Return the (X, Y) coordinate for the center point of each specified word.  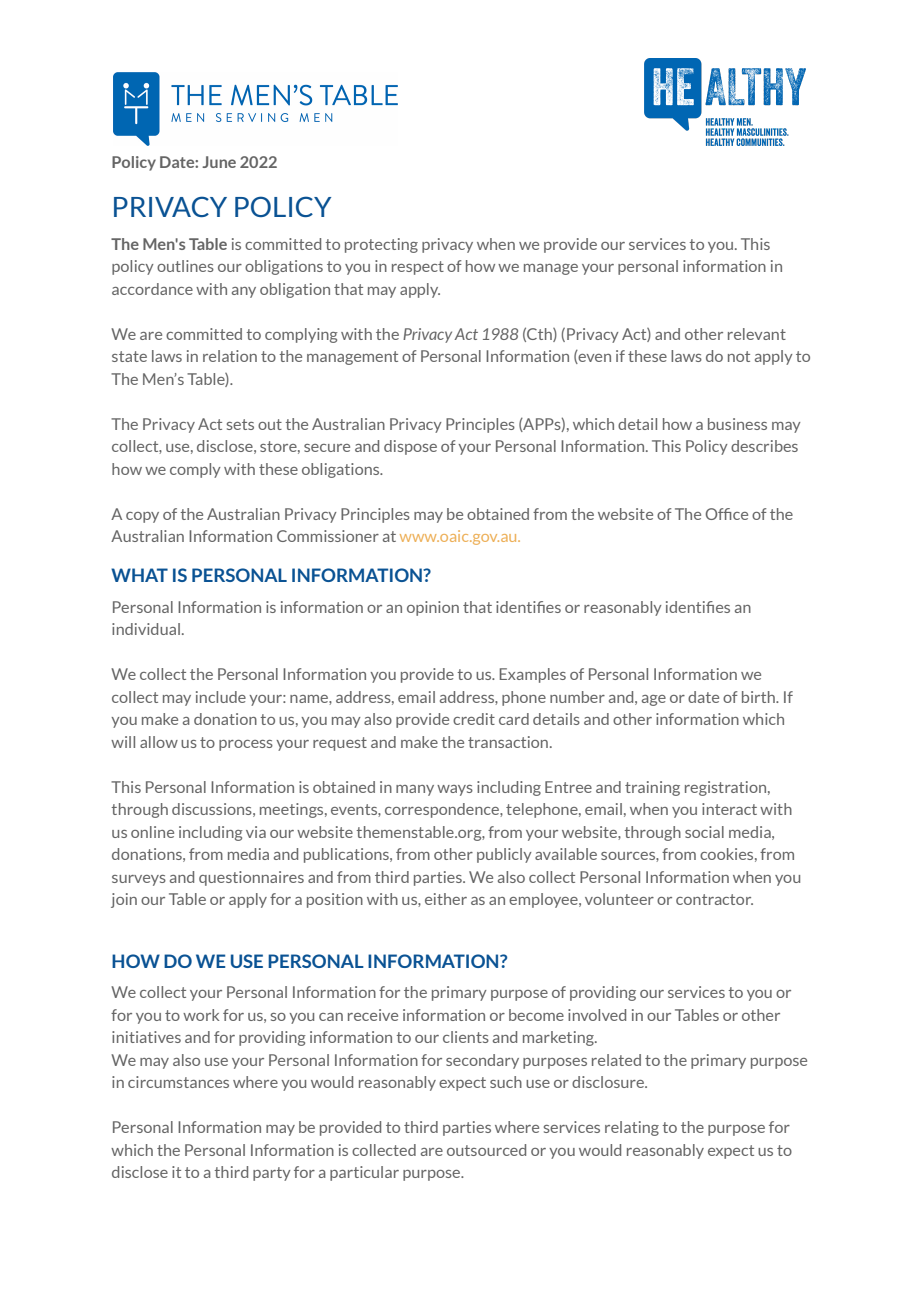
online (152, 832)
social (704, 832)
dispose (410, 447)
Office (727, 514)
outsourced (486, 1150)
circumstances (178, 1082)
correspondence (443, 810)
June (219, 162)
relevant (757, 334)
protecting (381, 245)
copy (142, 517)
